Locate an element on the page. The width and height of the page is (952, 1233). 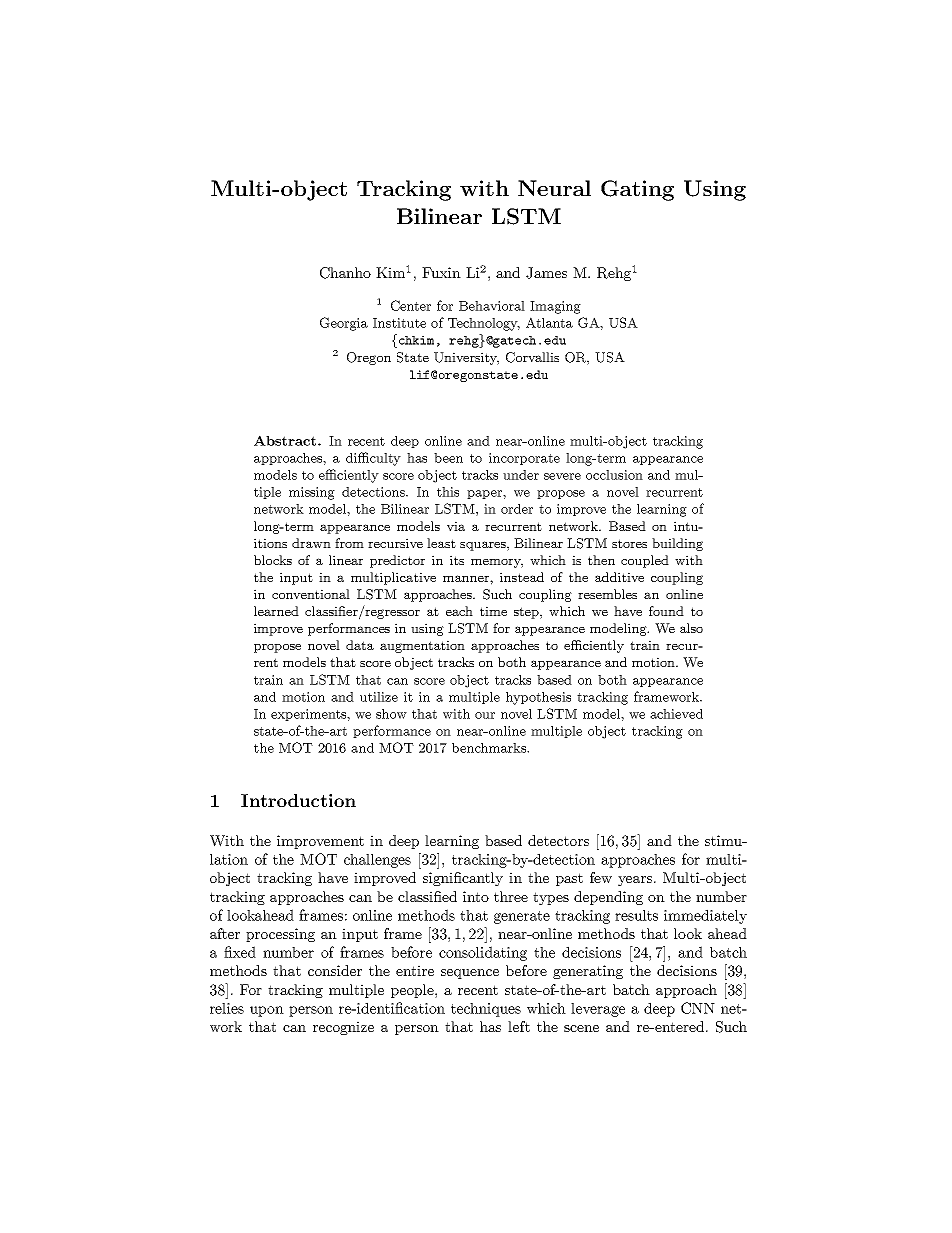
University is located at coordinates (466, 358).
